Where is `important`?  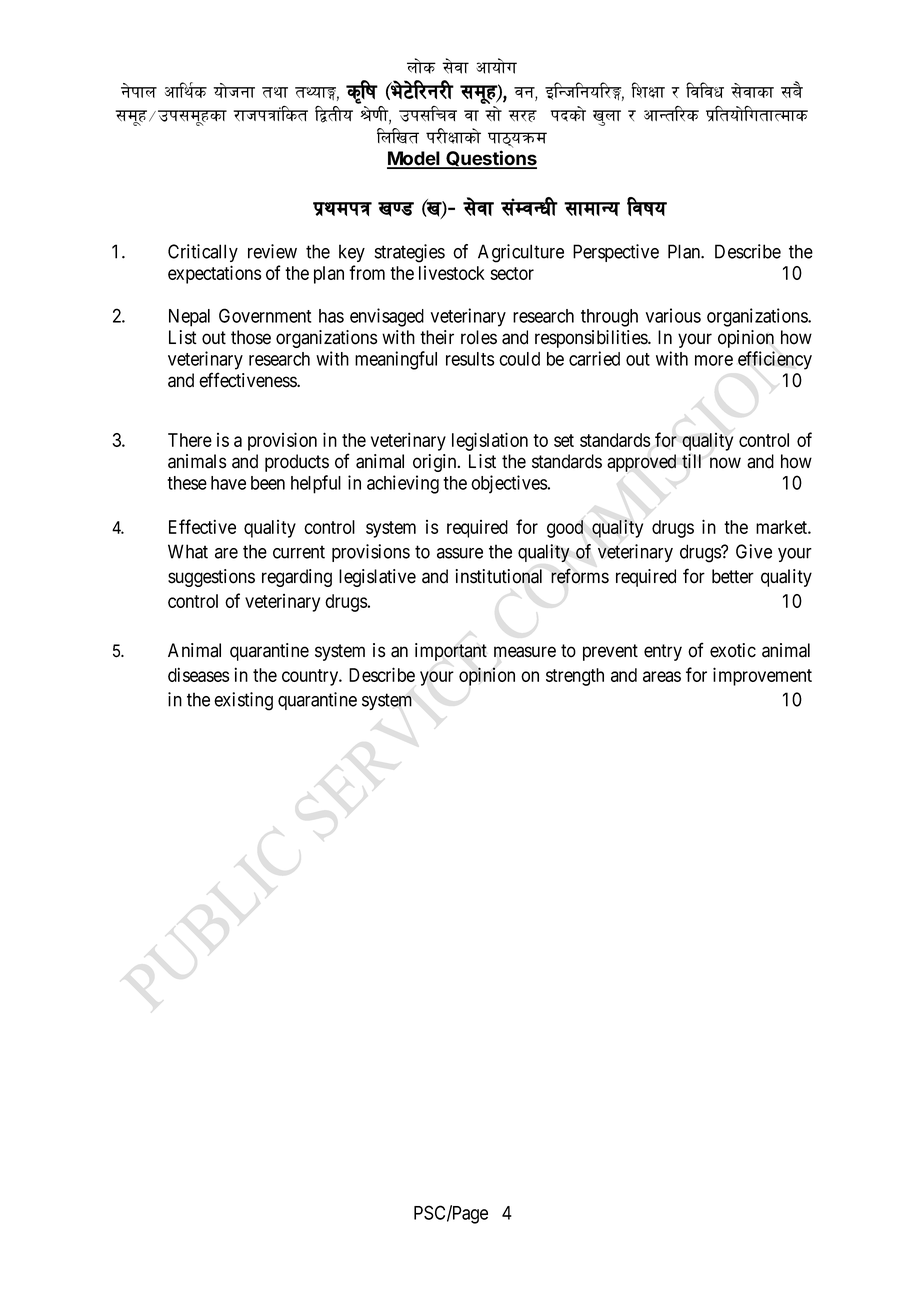 important is located at coordinates (451, 652).
